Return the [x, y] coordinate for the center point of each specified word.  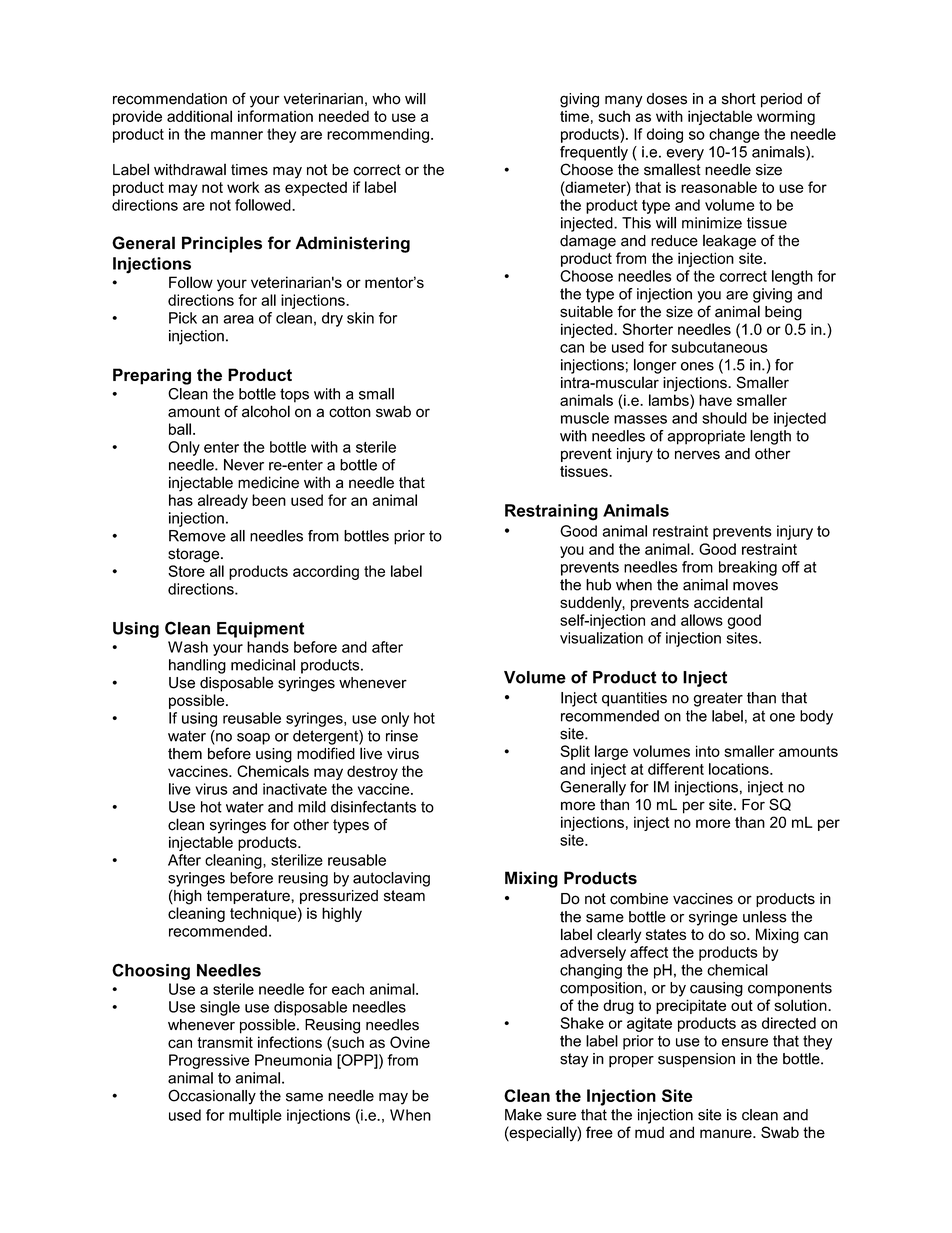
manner [237, 135]
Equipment [260, 630]
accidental [728, 602]
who [386, 99]
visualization [601, 638]
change [734, 135]
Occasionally [212, 1097]
